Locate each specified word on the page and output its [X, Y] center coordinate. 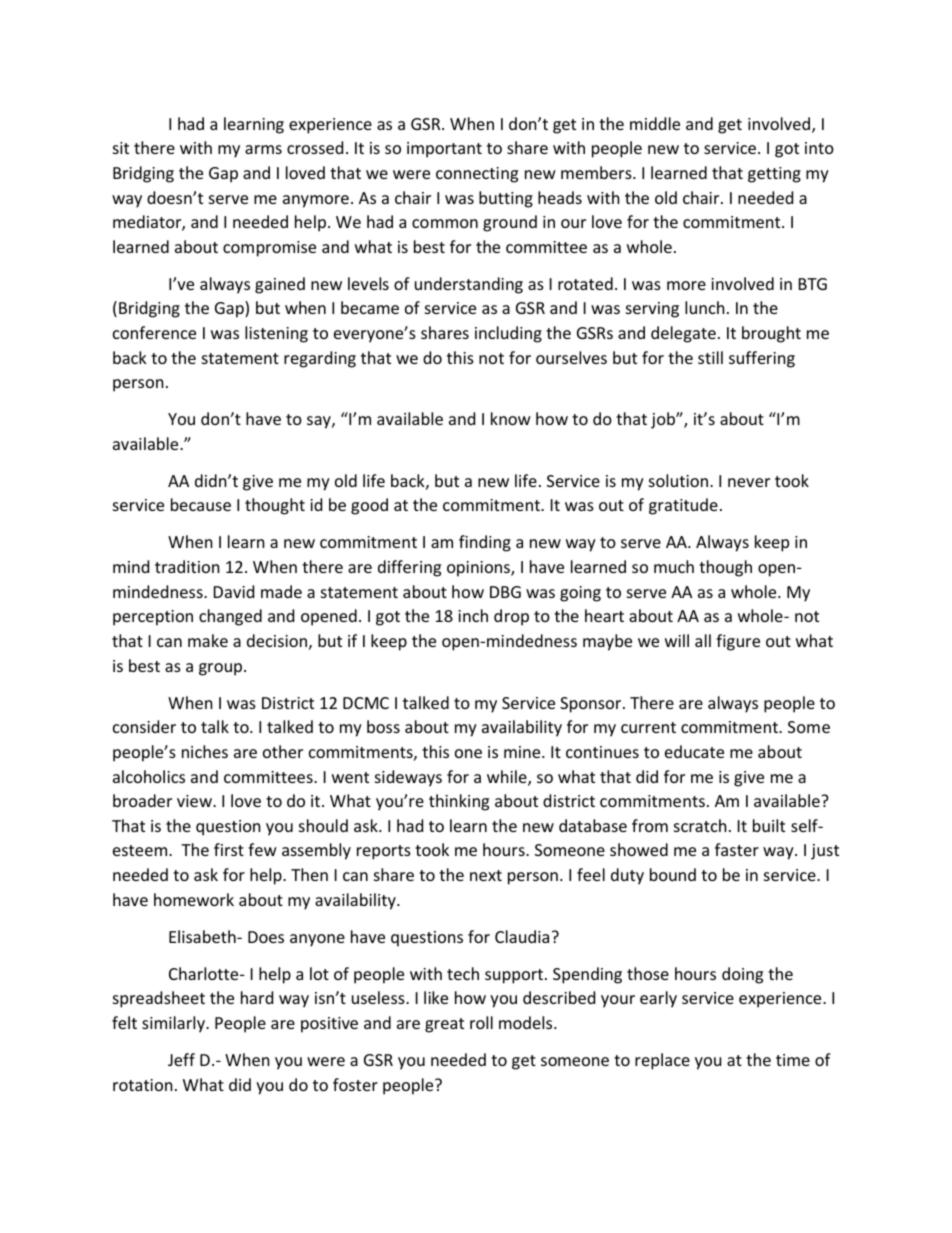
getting [774, 175]
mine [523, 752]
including [508, 334]
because [201, 504]
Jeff [181, 1059]
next [486, 875]
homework [194, 899]
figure [738, 642]
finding [485, 543]
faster [737, 849]
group [222, 669]
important [444, 150]
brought [771, 334]
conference [154, 332]
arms [263, 149]
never [749, 482]
